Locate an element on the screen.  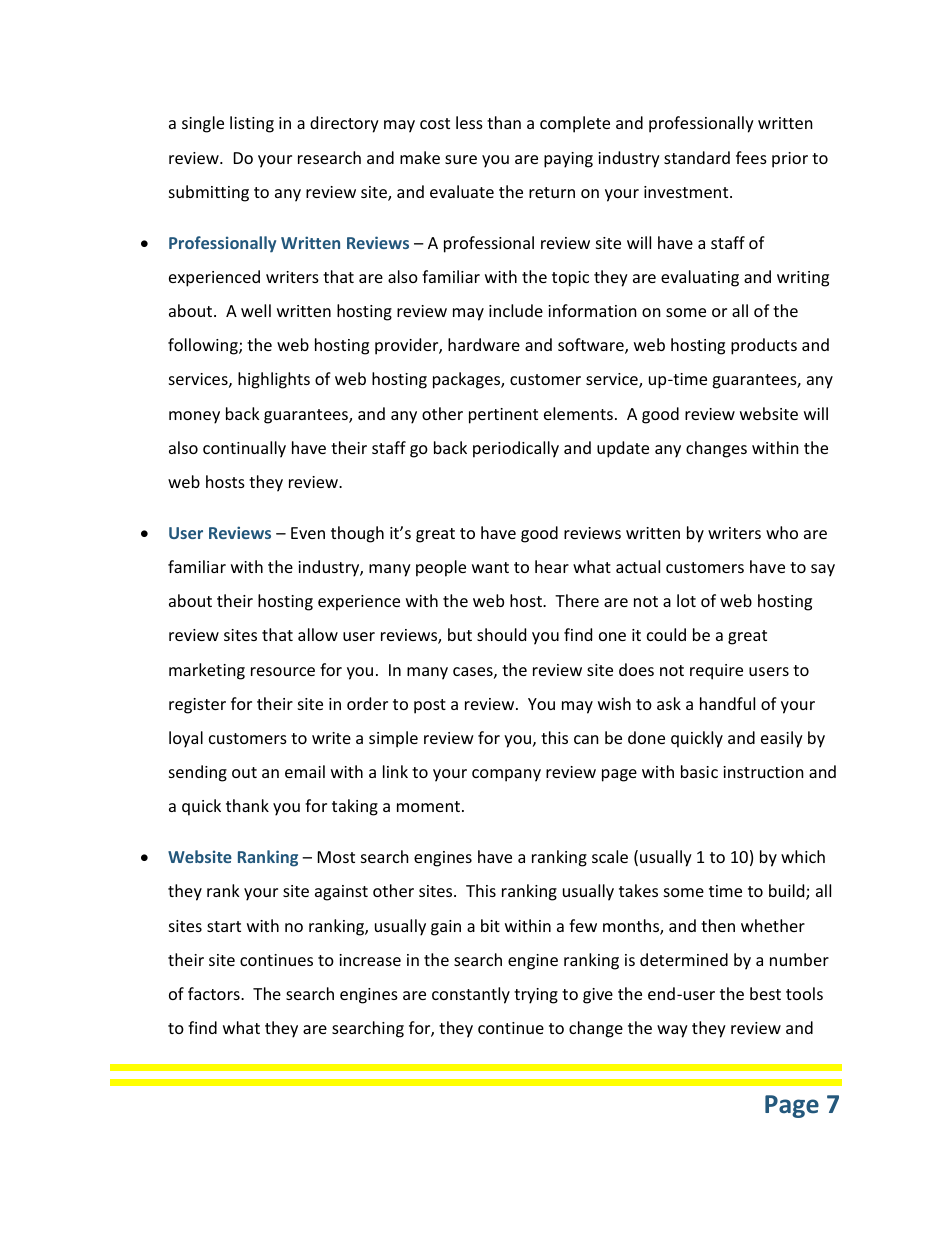
best is located at coordinates (765, 993).
